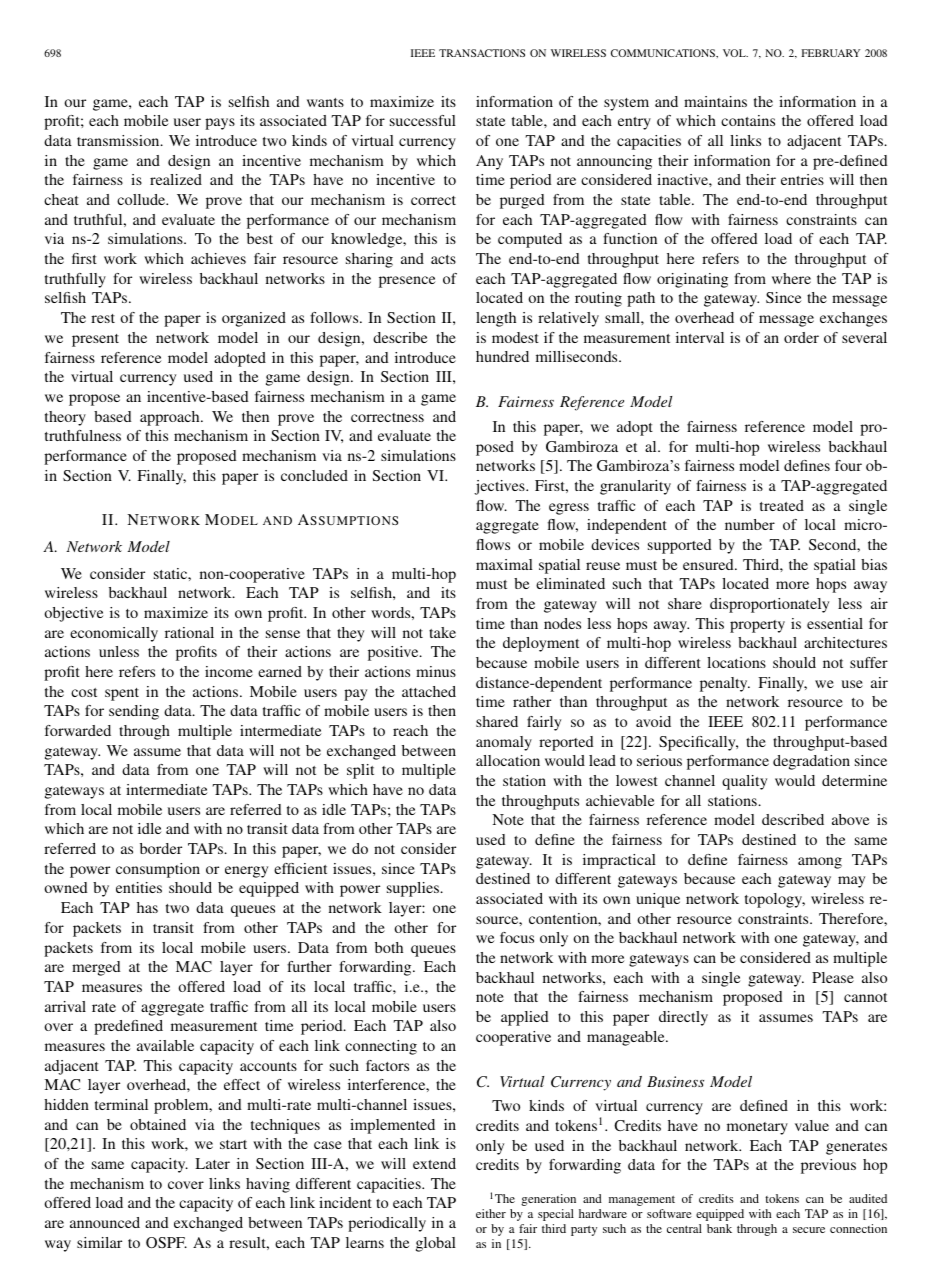  What do you see at coordinates (147, 907) in the document?
I see `has` at bounding box center [147, 907].
